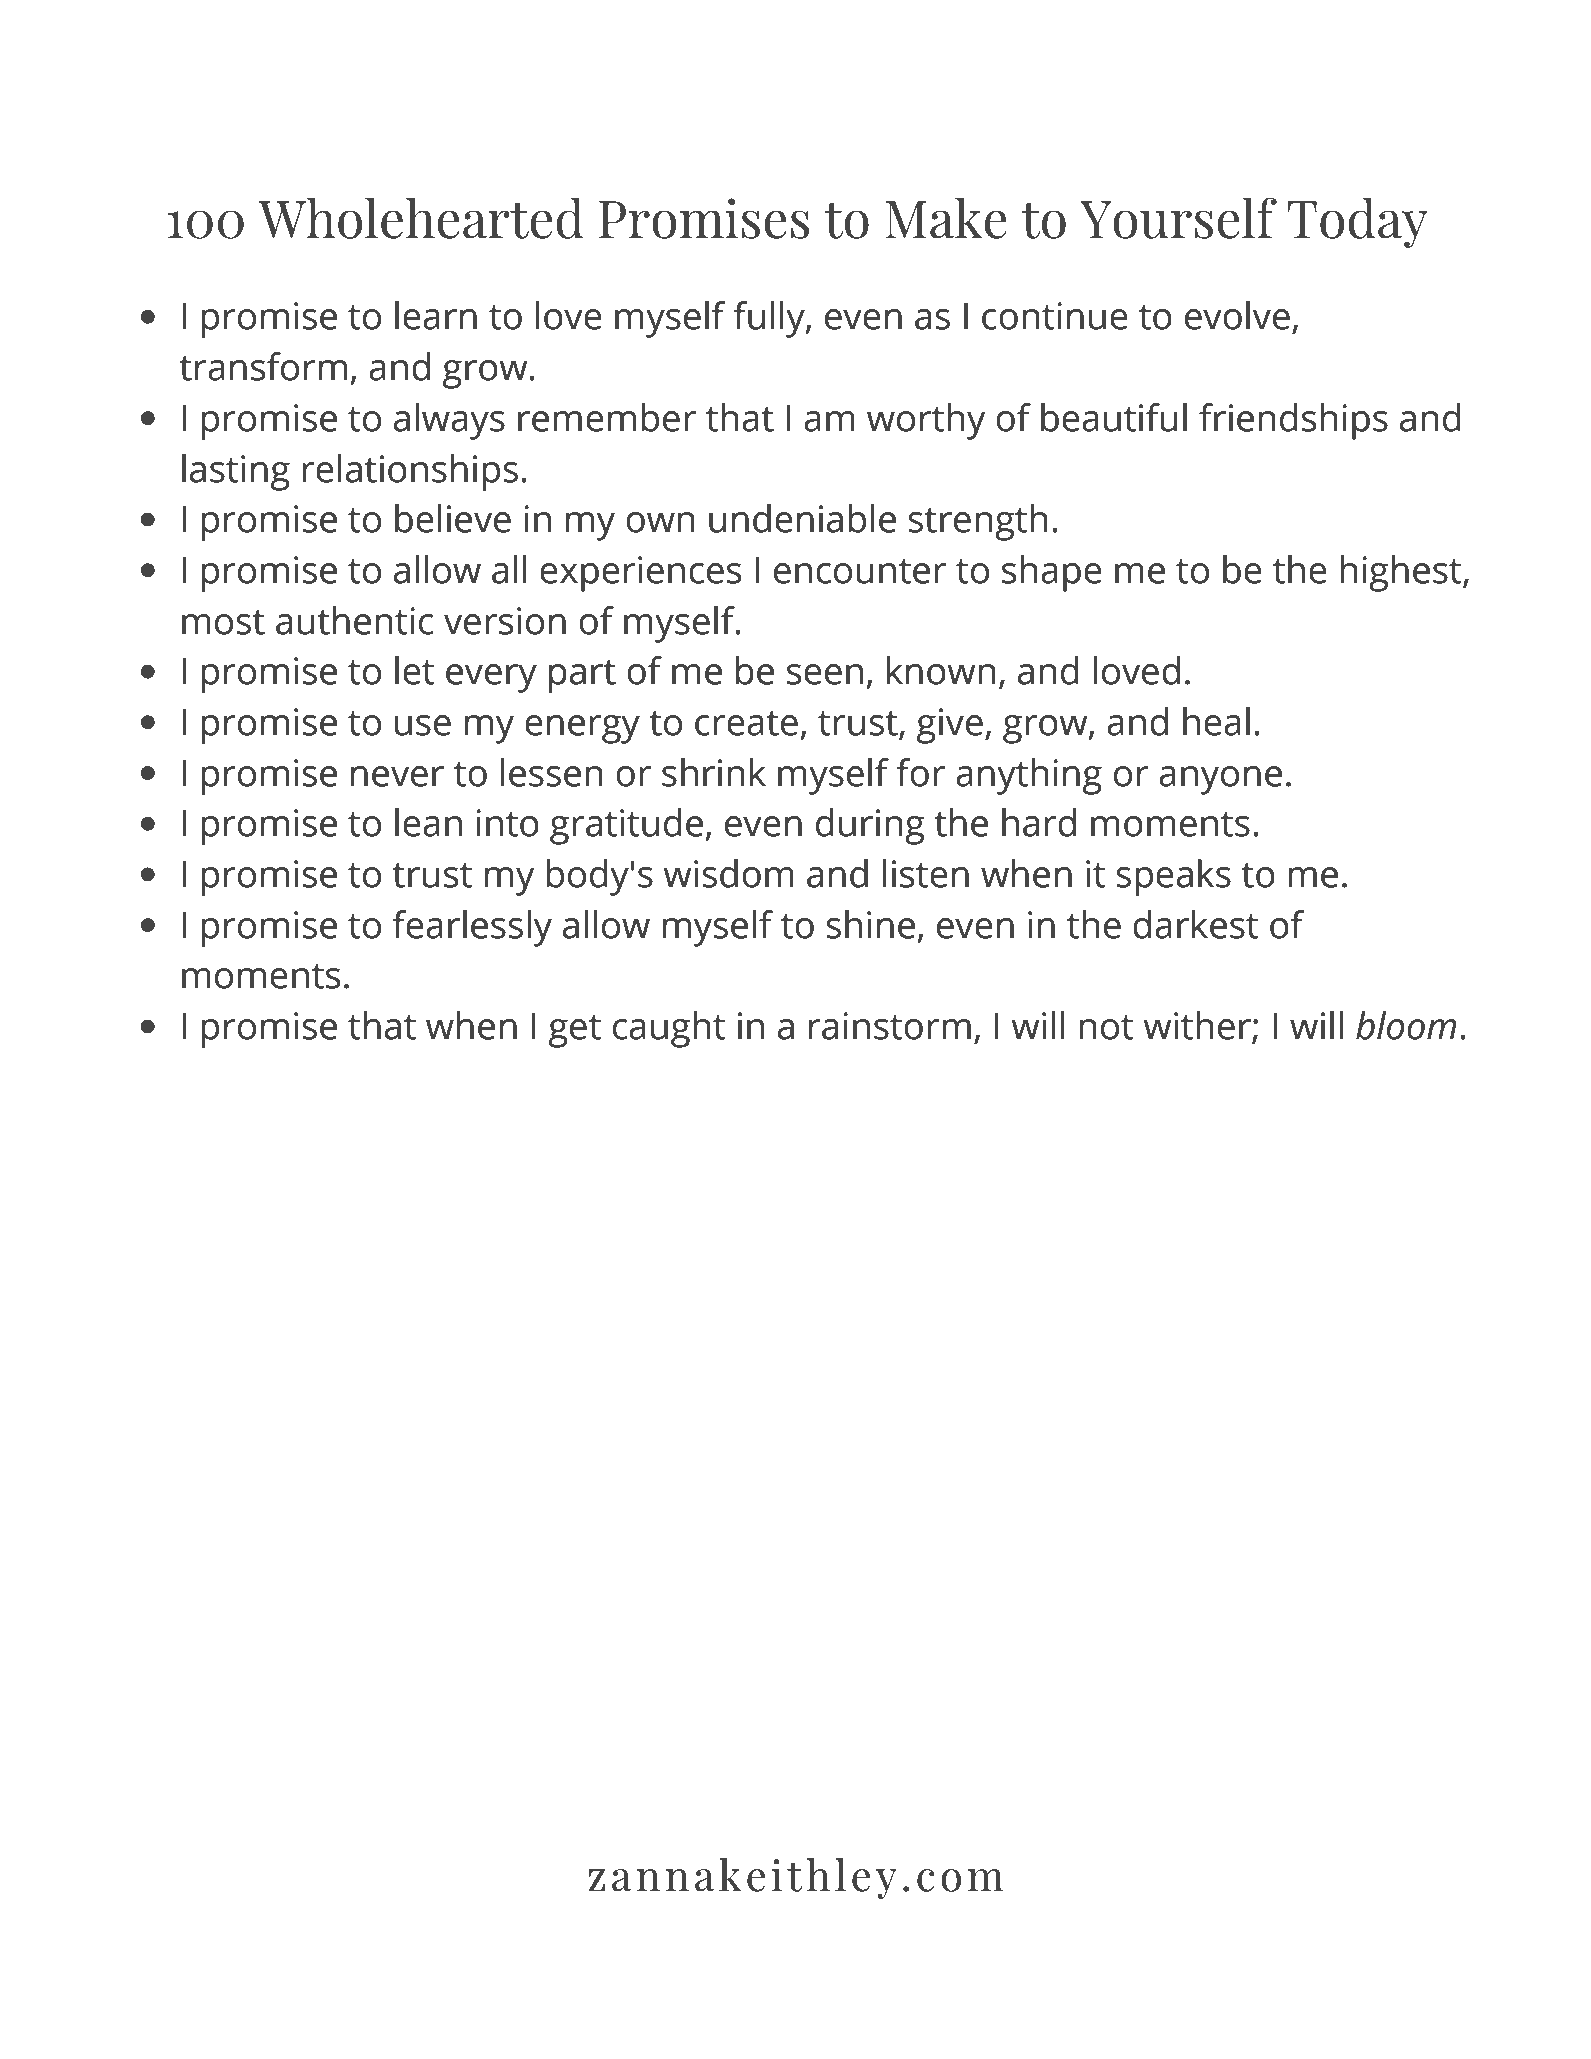 This screenshot has width=1591, height=2059. Describe the element at coordinates (926, 421) in the screenshot. I see `worthy` at that location.
